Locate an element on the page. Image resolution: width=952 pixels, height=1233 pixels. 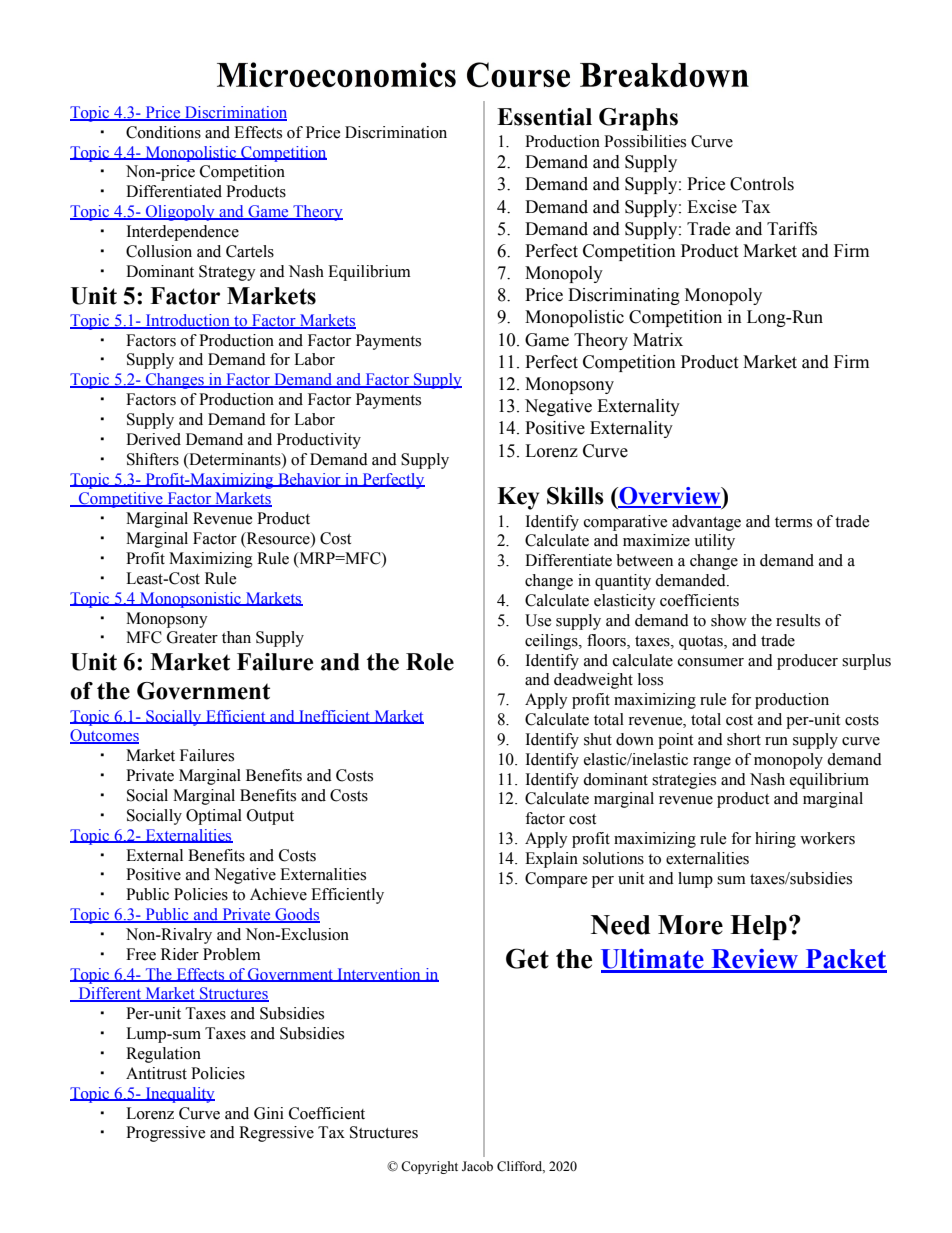
Conditions is located at coordinates (163, 132).
